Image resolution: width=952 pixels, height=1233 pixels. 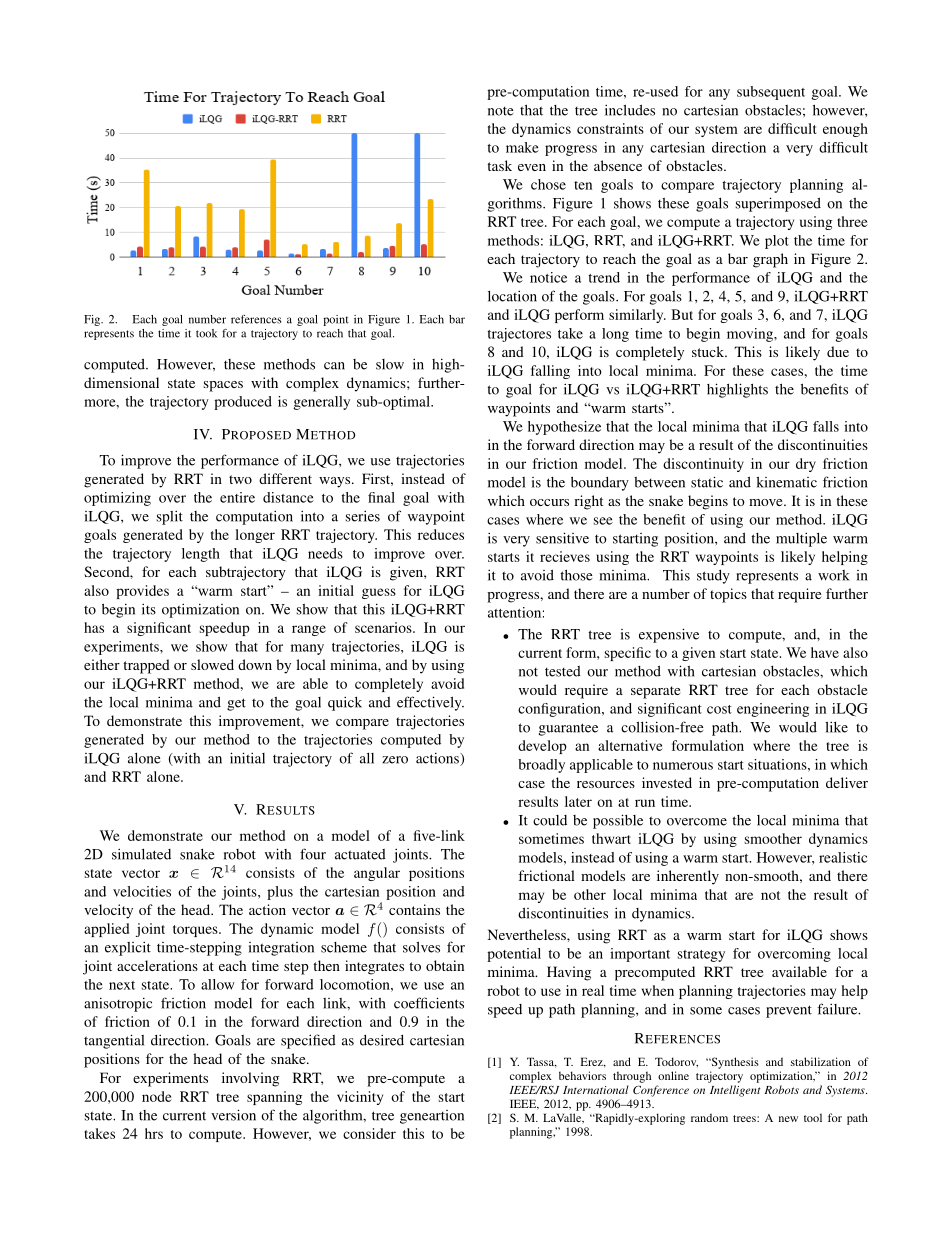 What do you see at coordinates (683, 766) in the document?
I see `numerous` at bounding box center [683, 766].
